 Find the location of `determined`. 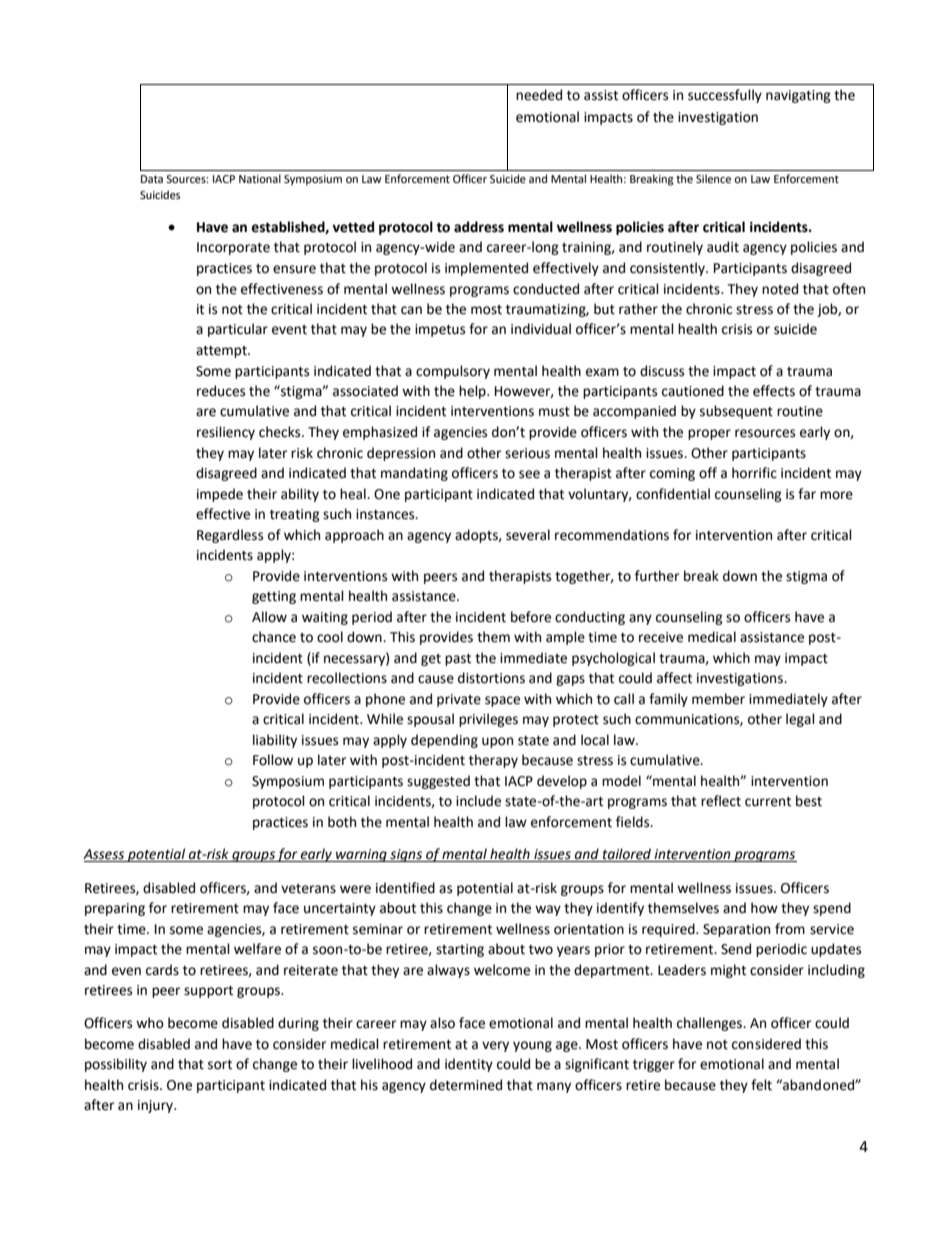

determined is located at coordinates (466, 1085).
